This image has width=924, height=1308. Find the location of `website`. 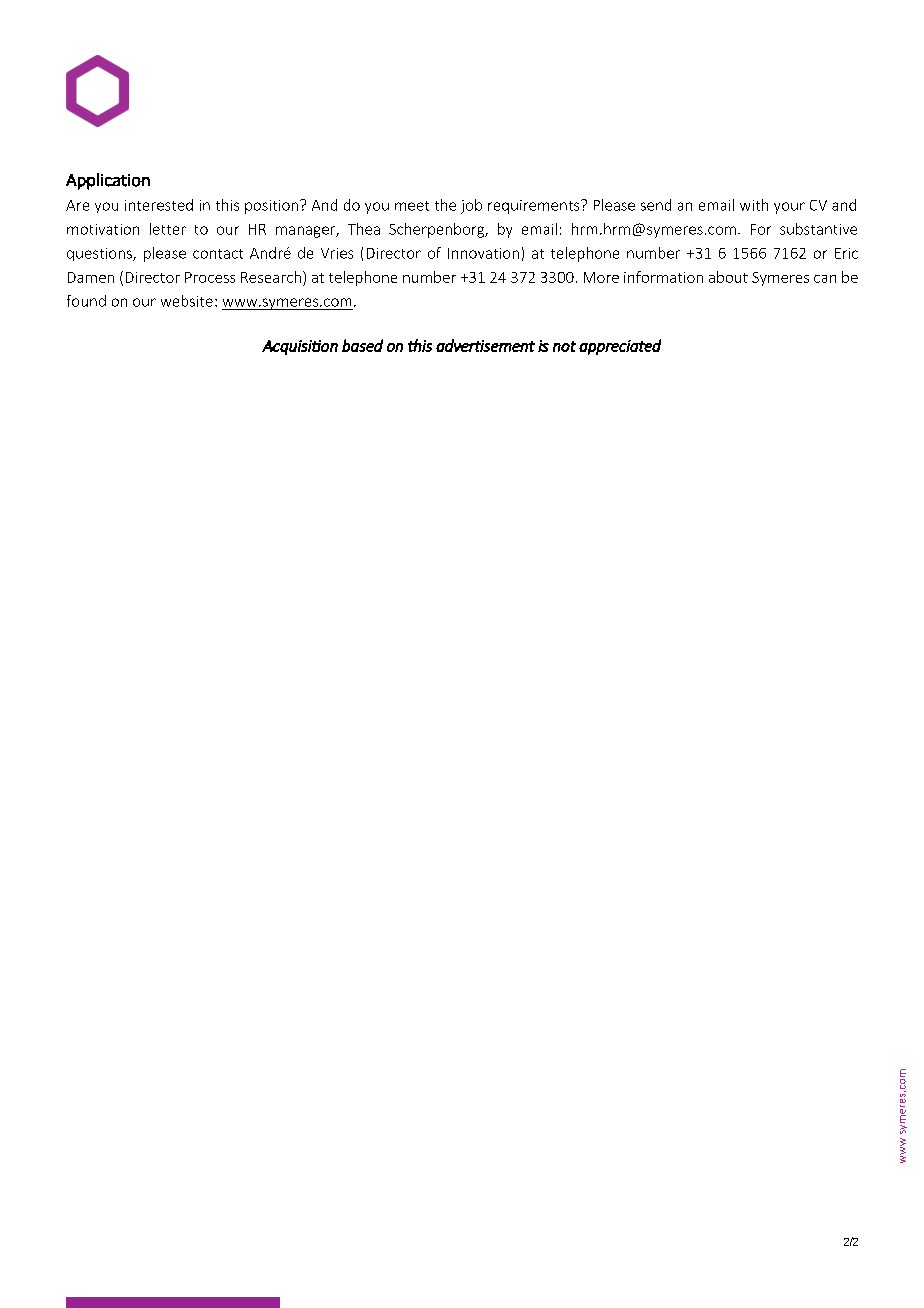

website is located at coordinates (187, 301).
